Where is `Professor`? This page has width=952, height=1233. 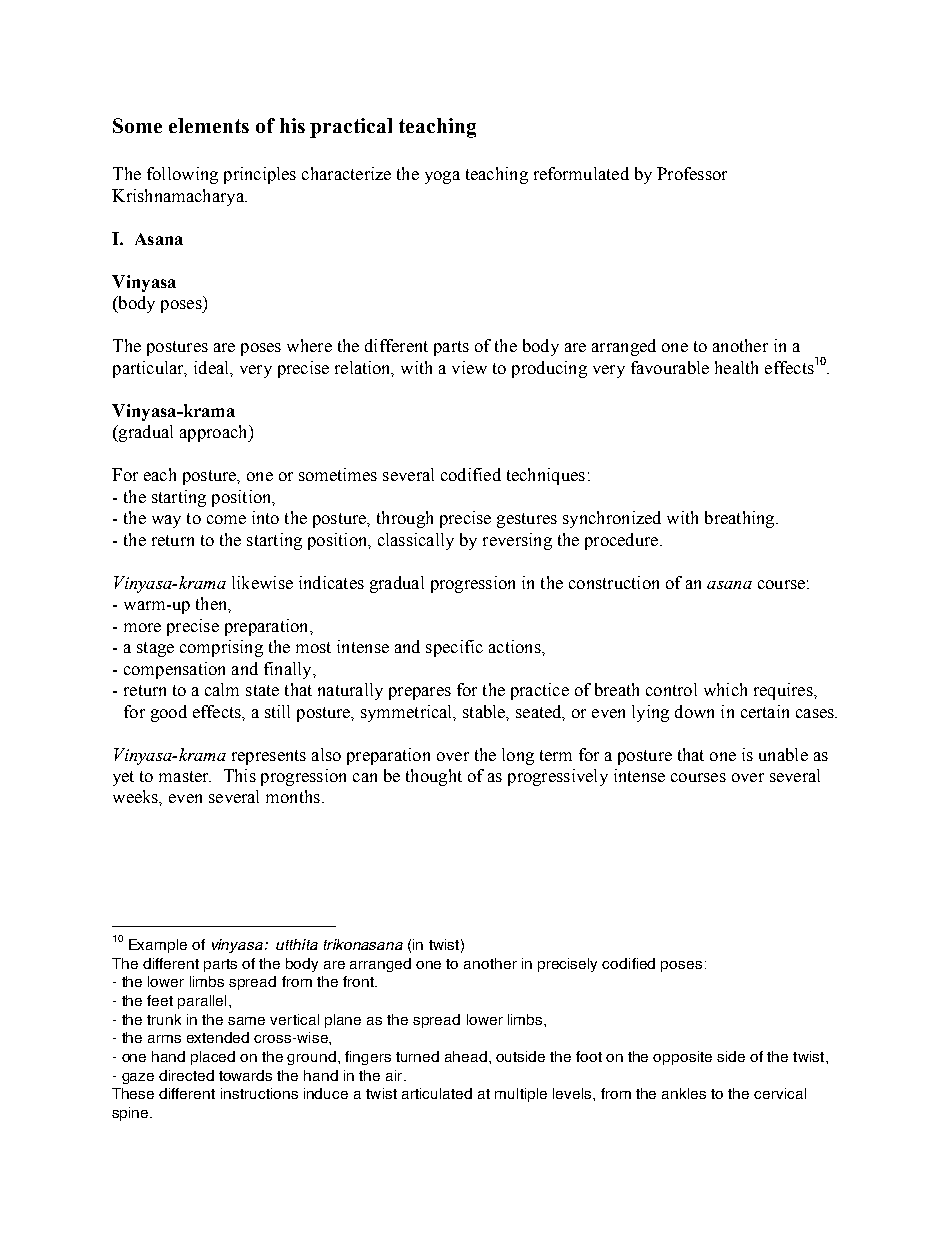 Professor is located at coordinates (692, 173).
